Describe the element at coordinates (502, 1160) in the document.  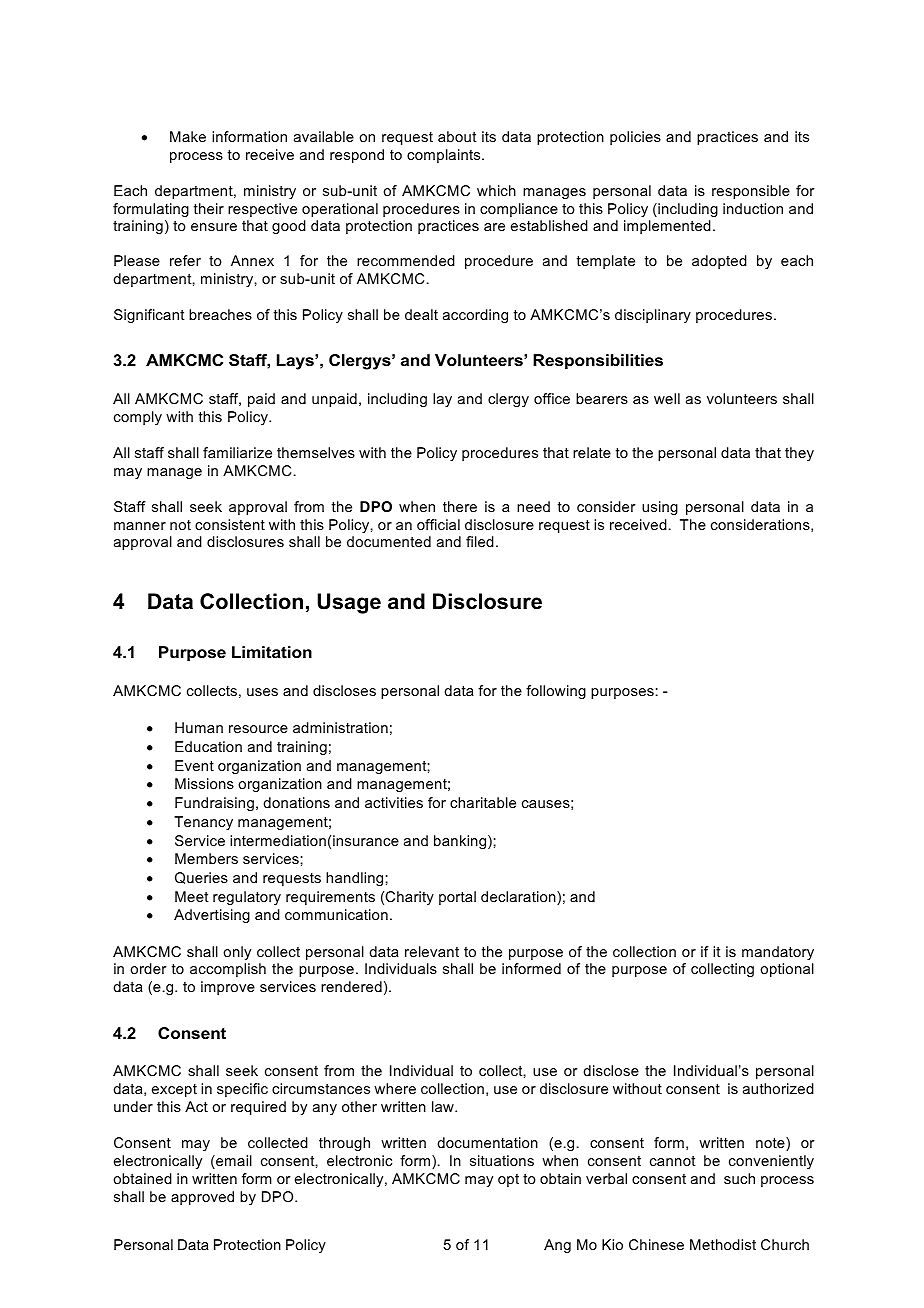
I see `situations` at that location.
